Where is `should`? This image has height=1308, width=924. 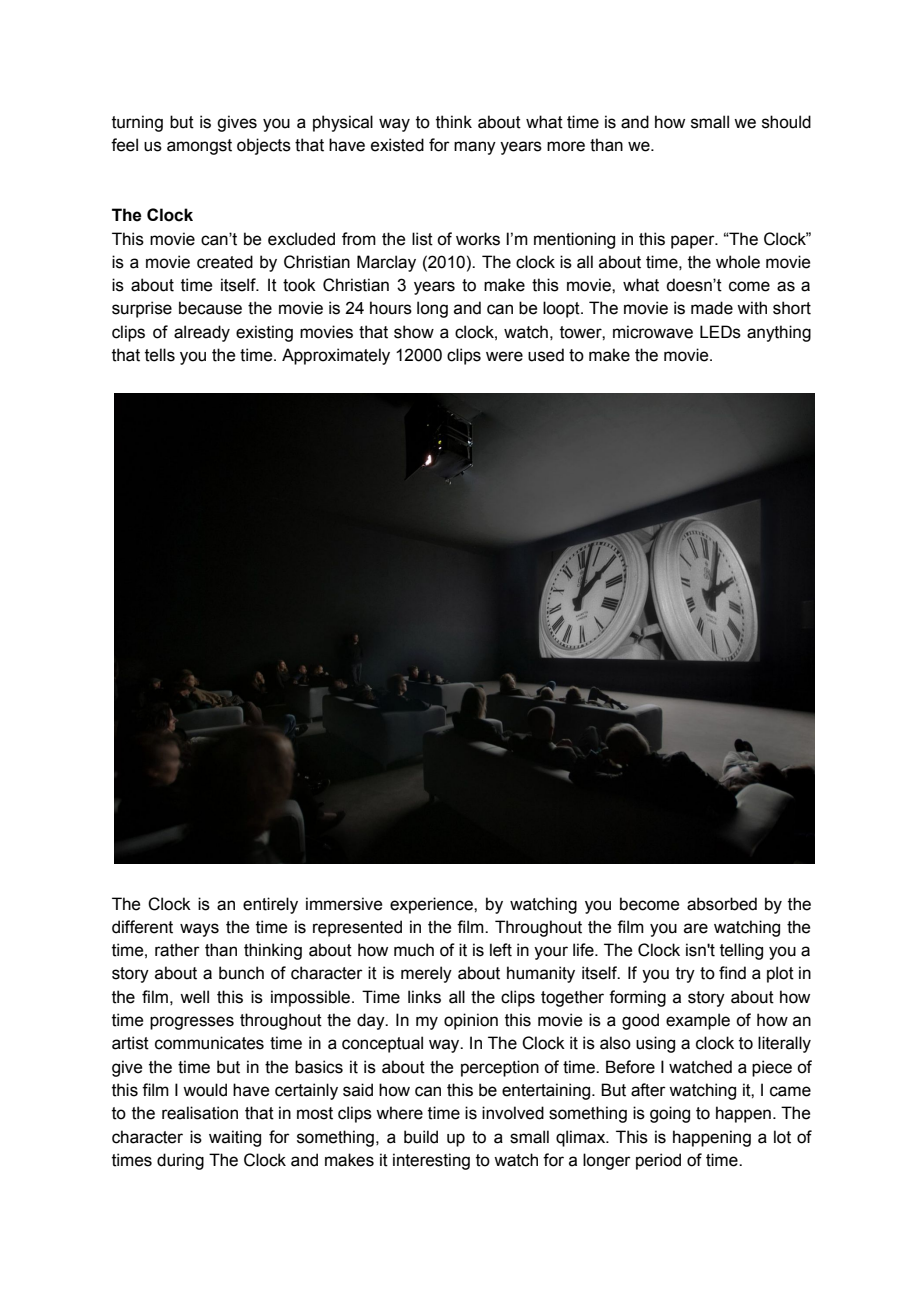
should is located at coordinates (786, 122).
